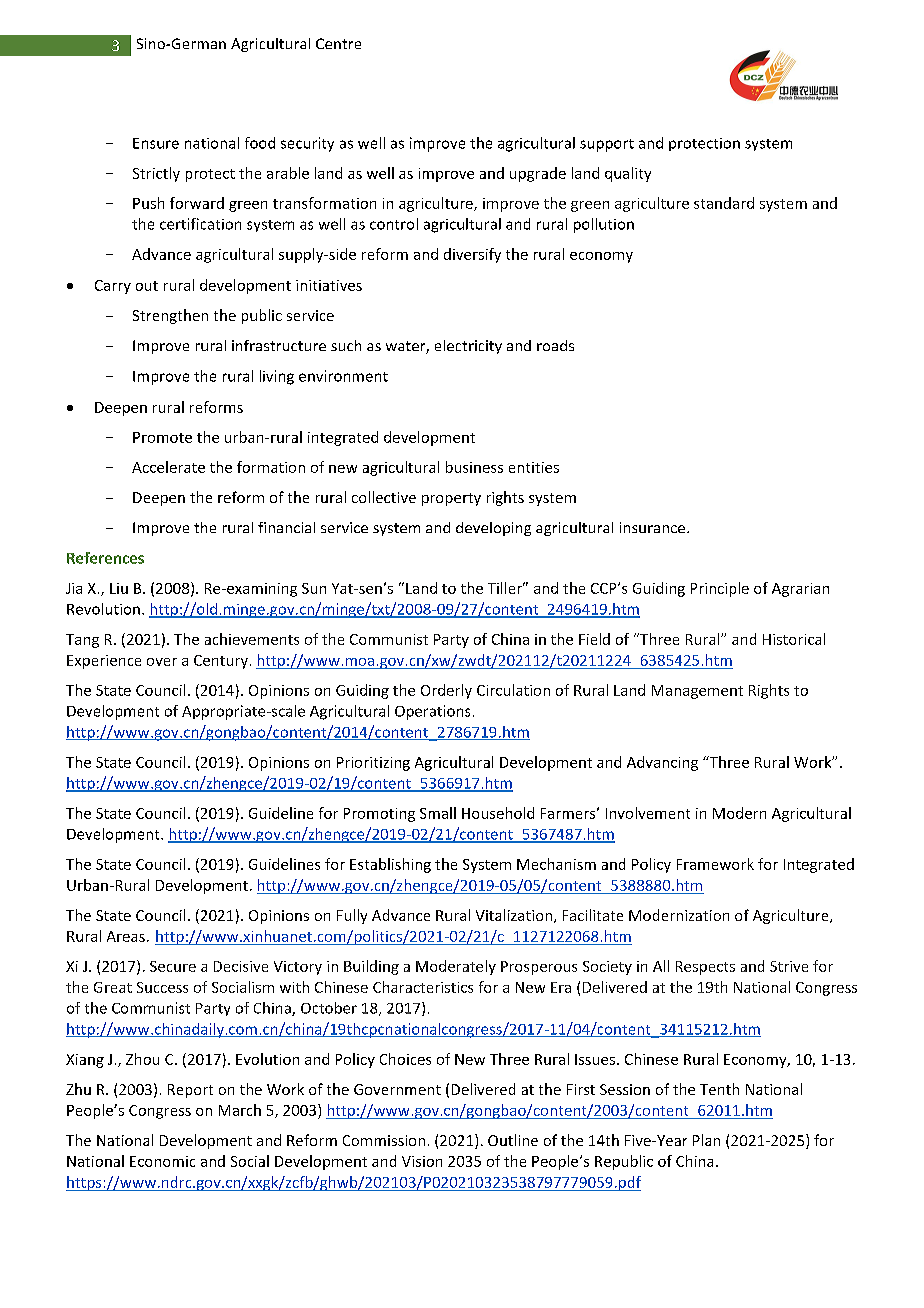 Image resolution: width=924 pixels, height=1308 pixels. I want to click on Experience, so click(104, 662).
